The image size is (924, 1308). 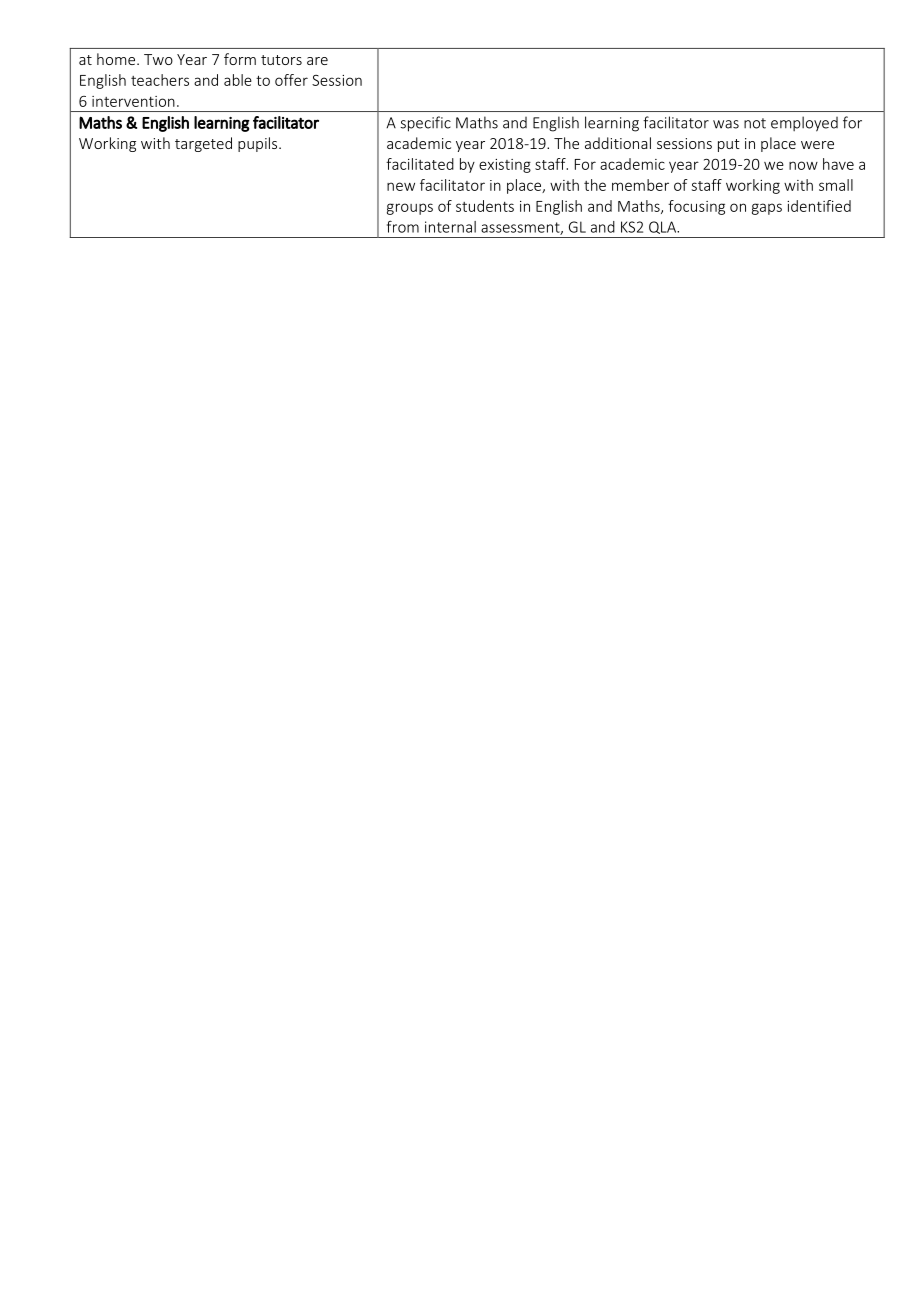 I want to click on from, so click(x=403, y=226).
